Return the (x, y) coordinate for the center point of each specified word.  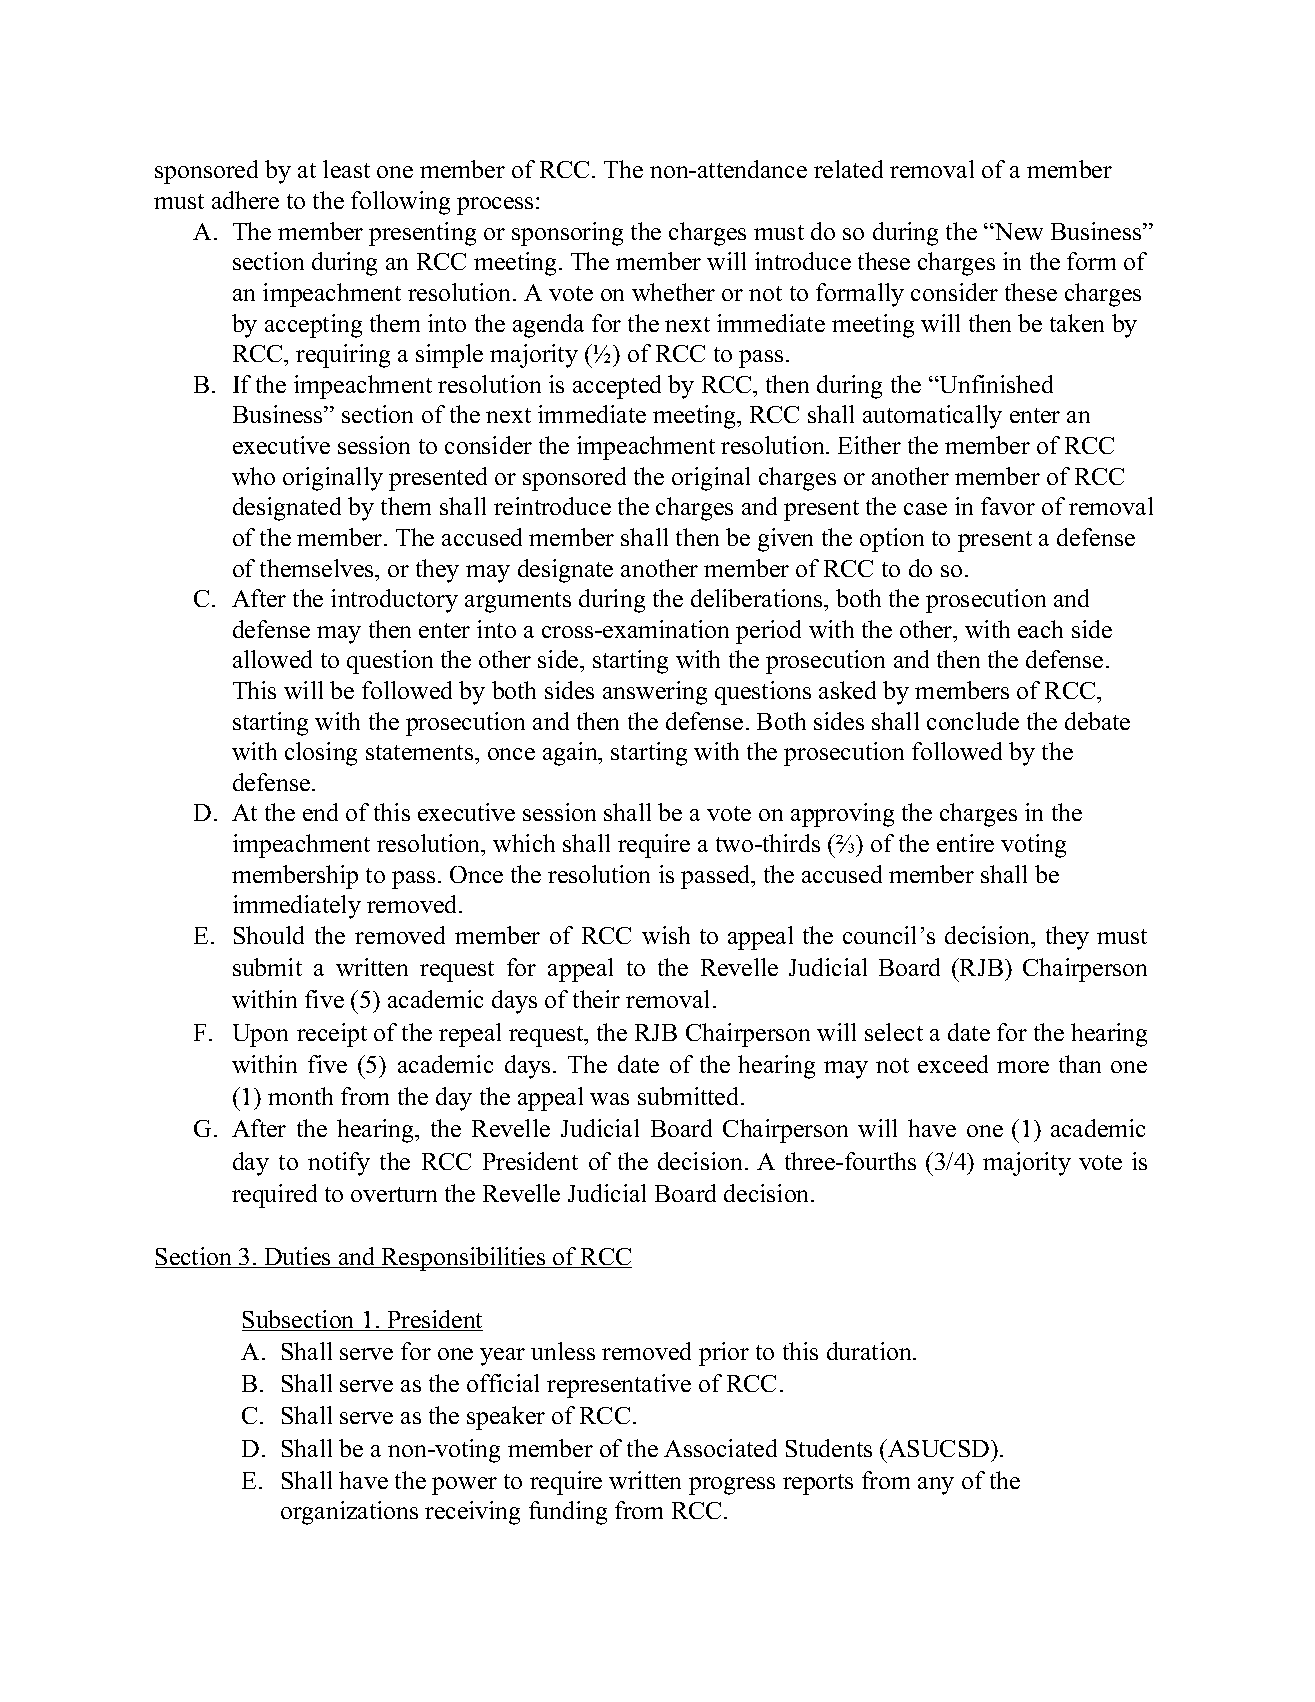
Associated (720, 1448)
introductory (394, 601)
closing (321, 754)
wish (666, 935)
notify (339, 1164)
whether (673, 292)
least (346, 169)
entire (965, 843)
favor (1008, 506)
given (785, 540)
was (609, 1099)
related (848, 169)
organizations (349, 1513)
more (1023, 1067)
